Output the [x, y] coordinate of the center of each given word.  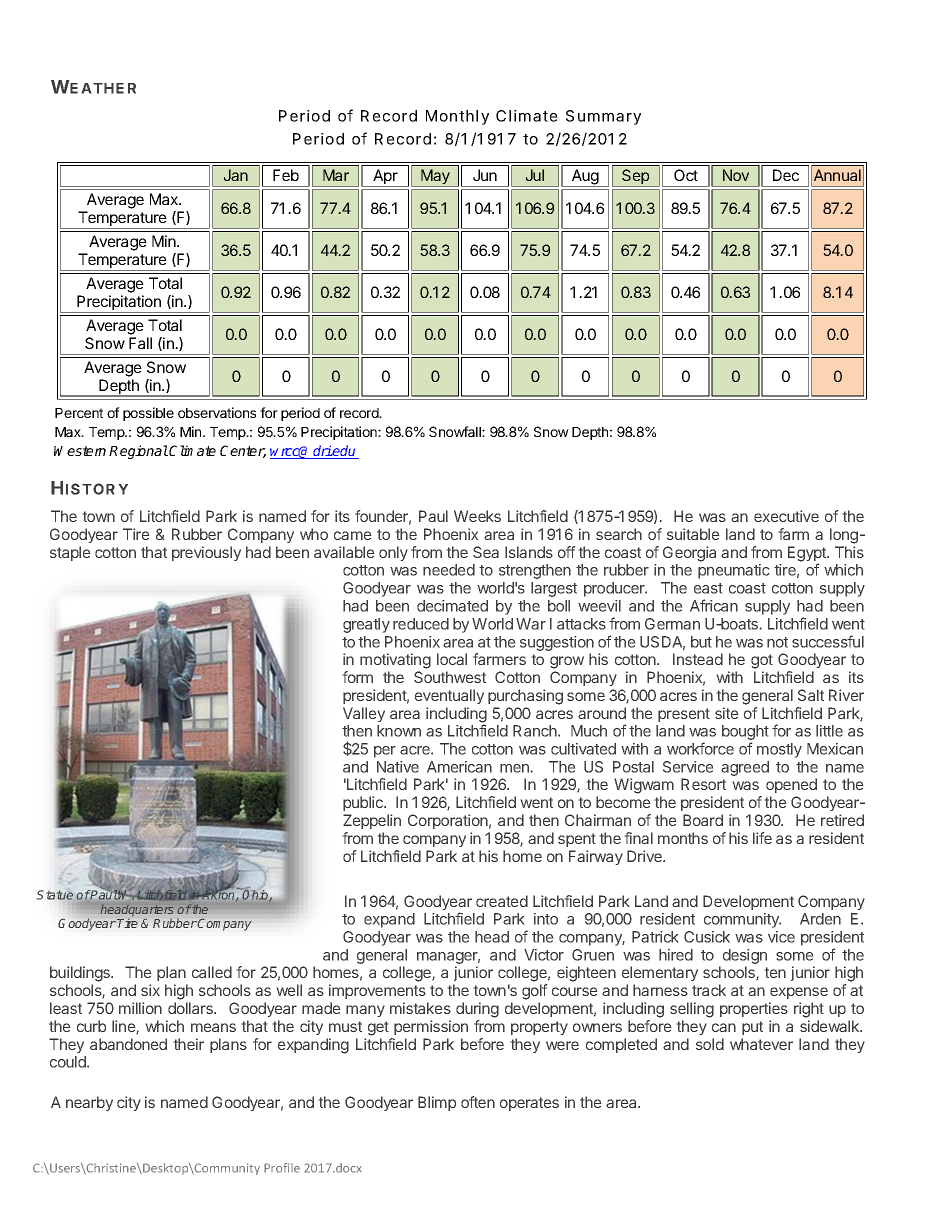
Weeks [477, 516]
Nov [736, 175]
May [435, 178]
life [762, 838]
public [364, 803]
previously [206, 553]
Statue [55, 895]
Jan [236, 175]
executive [786, 516]
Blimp [437, 1103]
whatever [761, 1044]
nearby [89, 1103]
